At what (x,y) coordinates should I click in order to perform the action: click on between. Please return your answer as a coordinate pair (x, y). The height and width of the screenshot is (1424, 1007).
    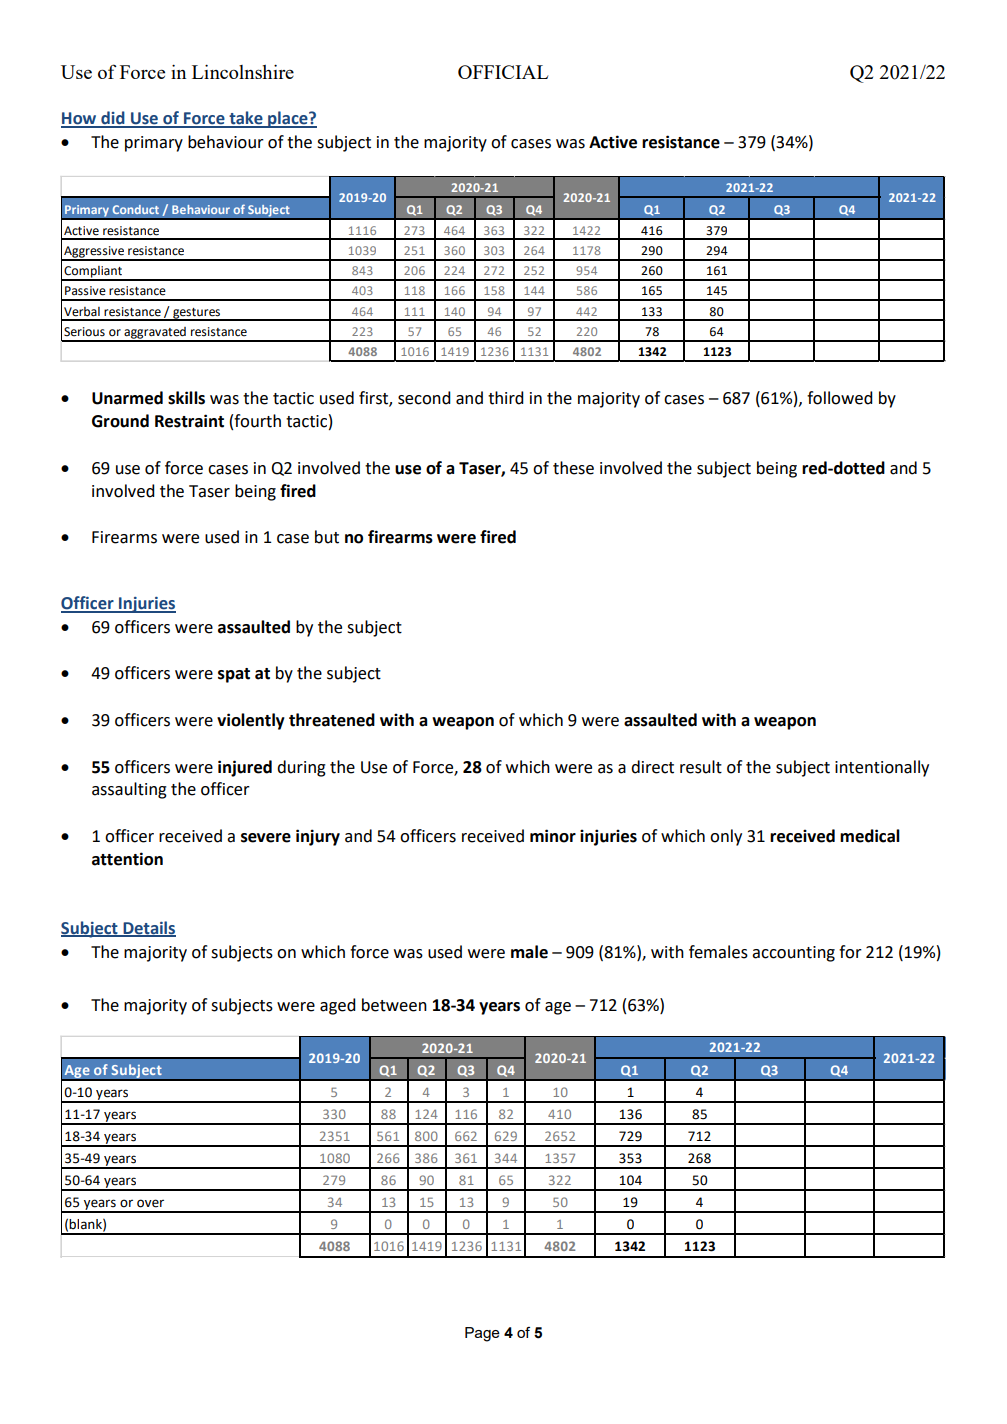
    Looking at the image, I should click on (394, 1005).
